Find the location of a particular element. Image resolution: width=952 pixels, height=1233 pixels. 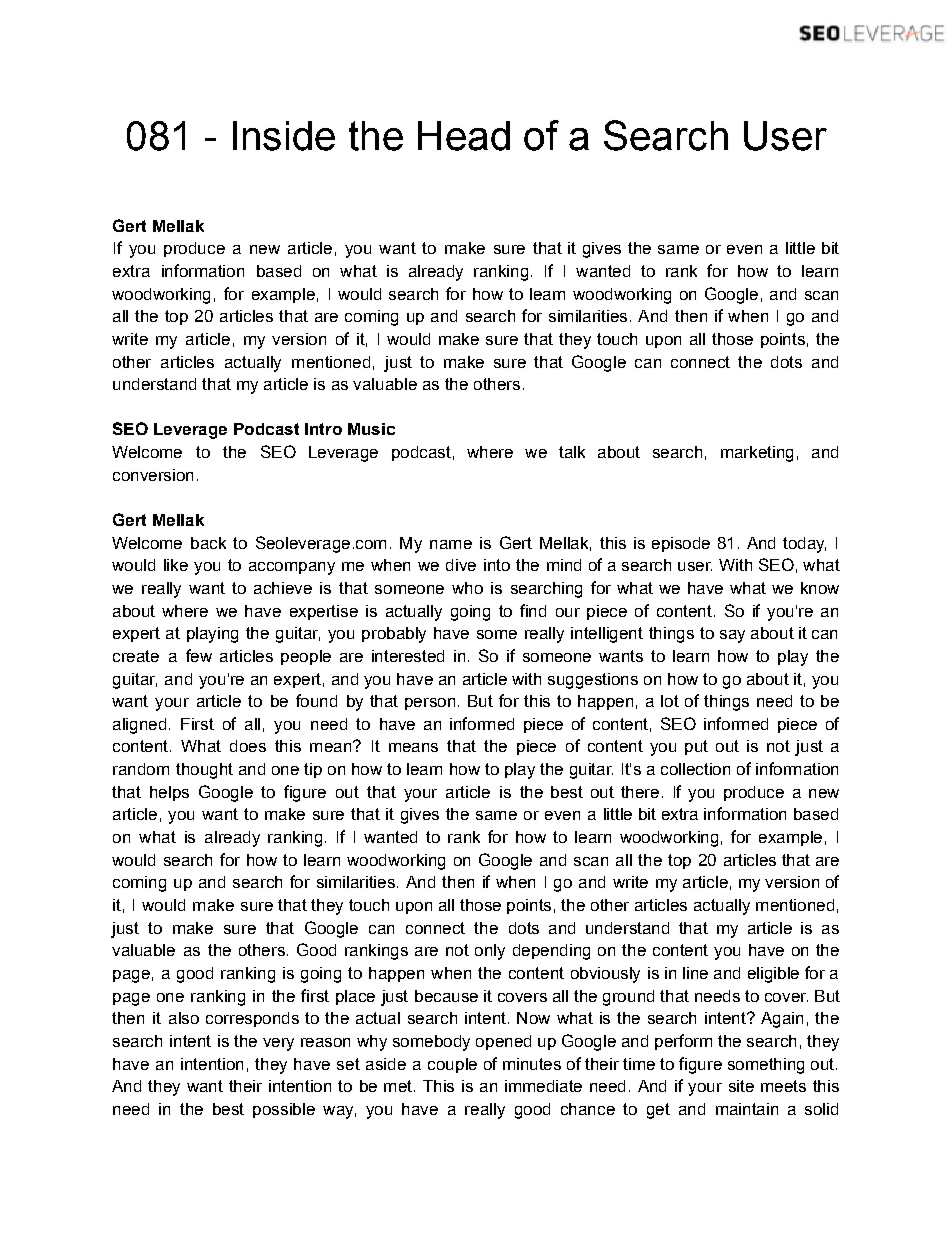

thought is located at coordinates (204, 771).
